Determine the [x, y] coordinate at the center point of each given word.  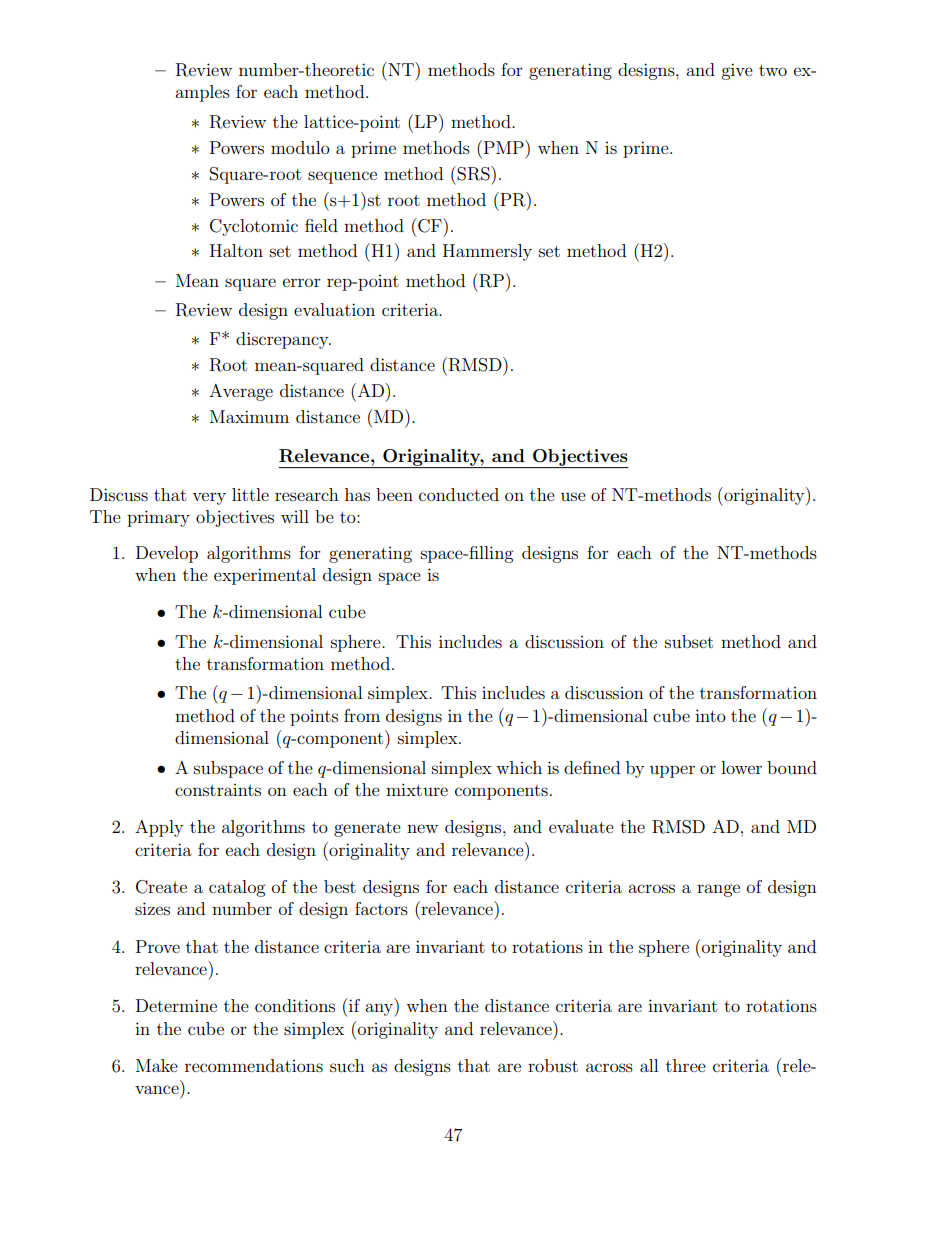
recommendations [254, 1065]
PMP [503, 147]
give [737, 71]
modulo [300, 147]
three [686, 1065]
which [519, 767]
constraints [218, 790]
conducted [459, 494]
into [710, 715]
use [573, 496]
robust [553, 1065]
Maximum [249, 416]
